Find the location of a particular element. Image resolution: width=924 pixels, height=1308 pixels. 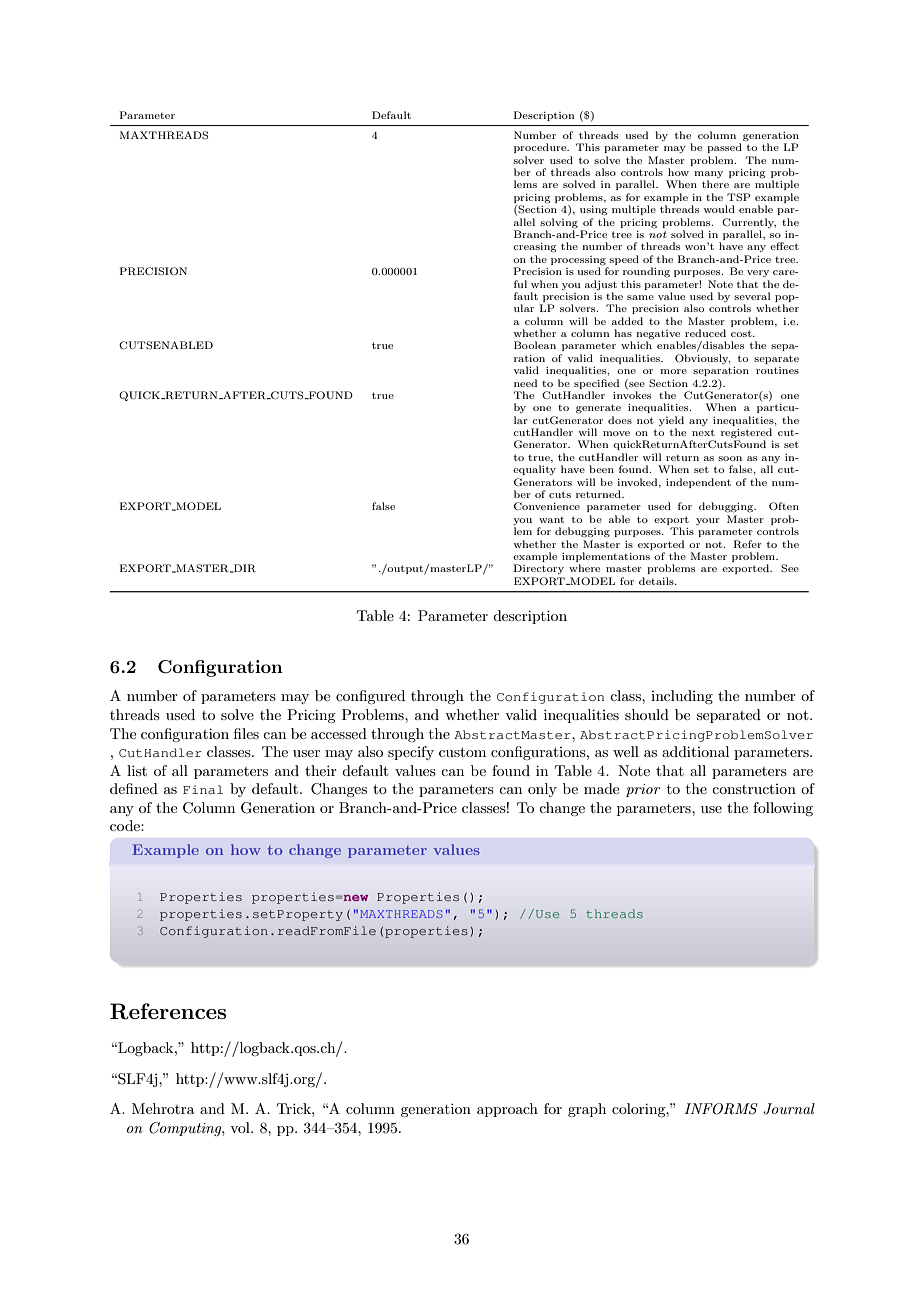

procedure is located at coordinates (541, 148).
